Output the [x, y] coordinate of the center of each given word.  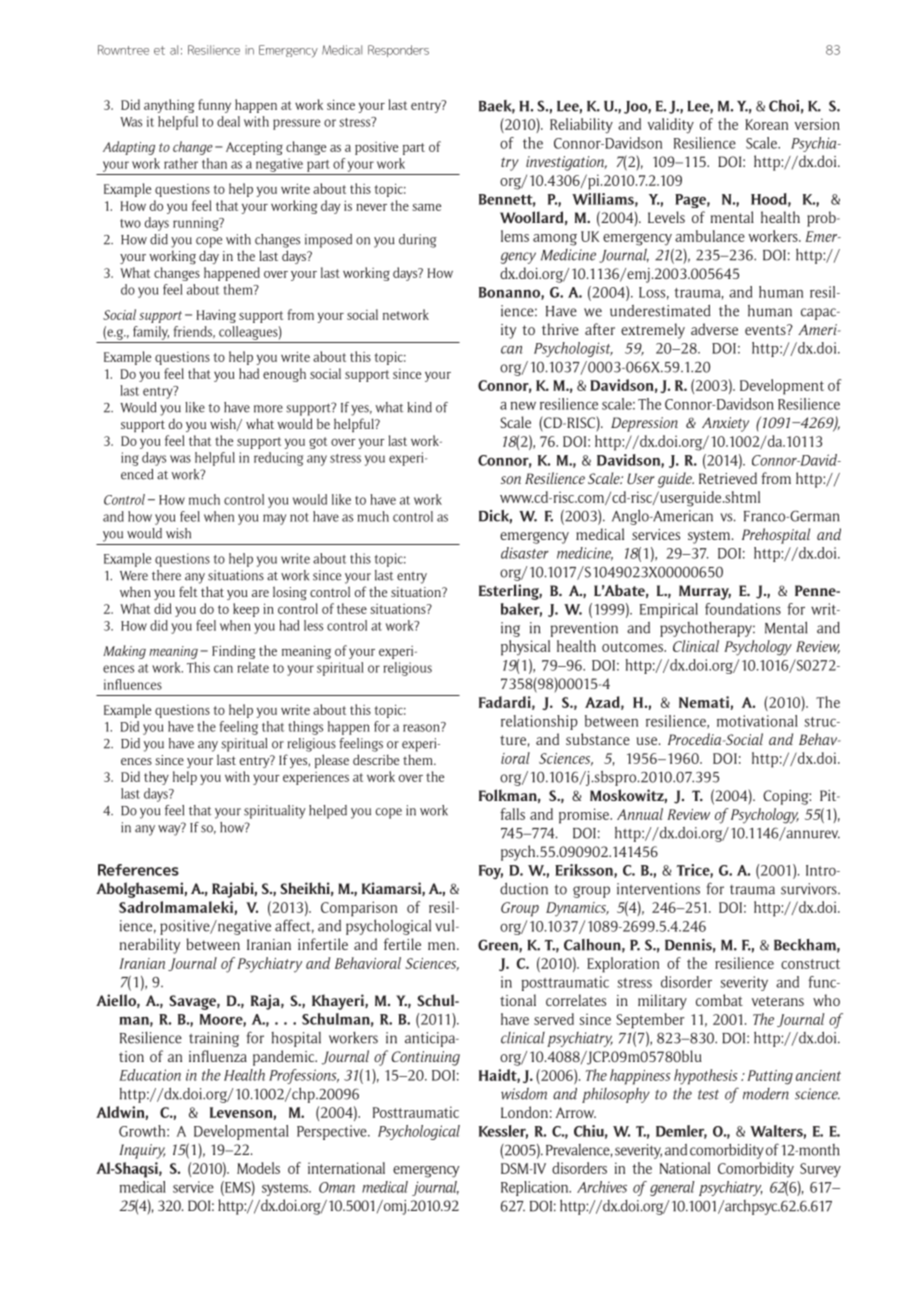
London [524, 1112]
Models [258, 1168]
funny [214, 106]
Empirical [669, 610]
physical [525, 648]
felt [188, 591]
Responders [398, 51]
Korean [766, 124]
